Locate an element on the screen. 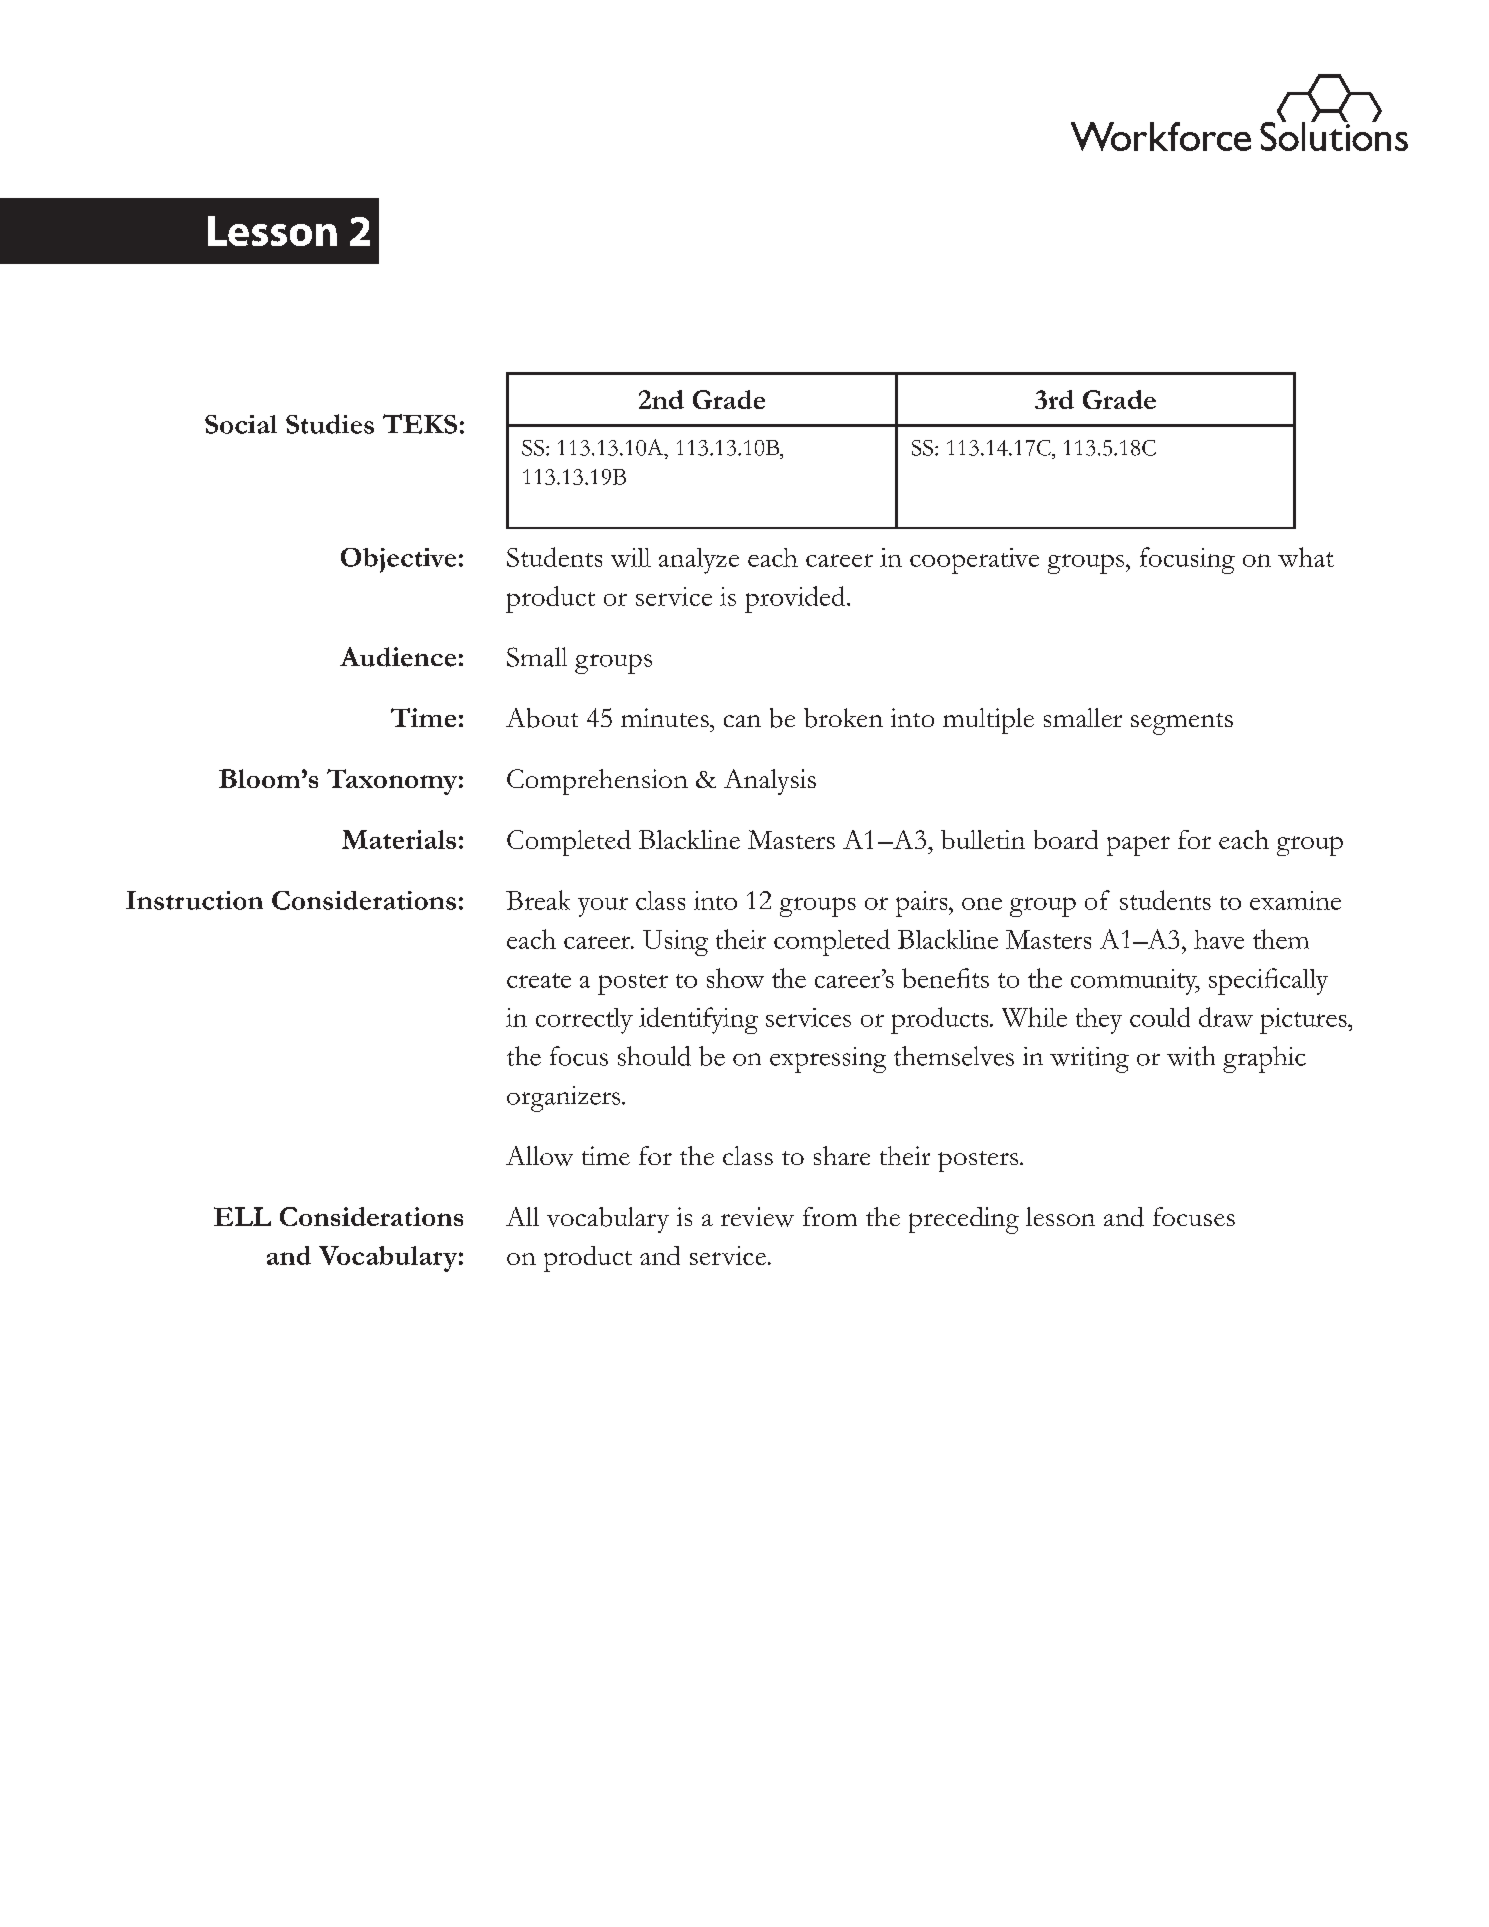 The height and width of the screenshot is (1927, 1489). show is located at coordinates (735, 978).
